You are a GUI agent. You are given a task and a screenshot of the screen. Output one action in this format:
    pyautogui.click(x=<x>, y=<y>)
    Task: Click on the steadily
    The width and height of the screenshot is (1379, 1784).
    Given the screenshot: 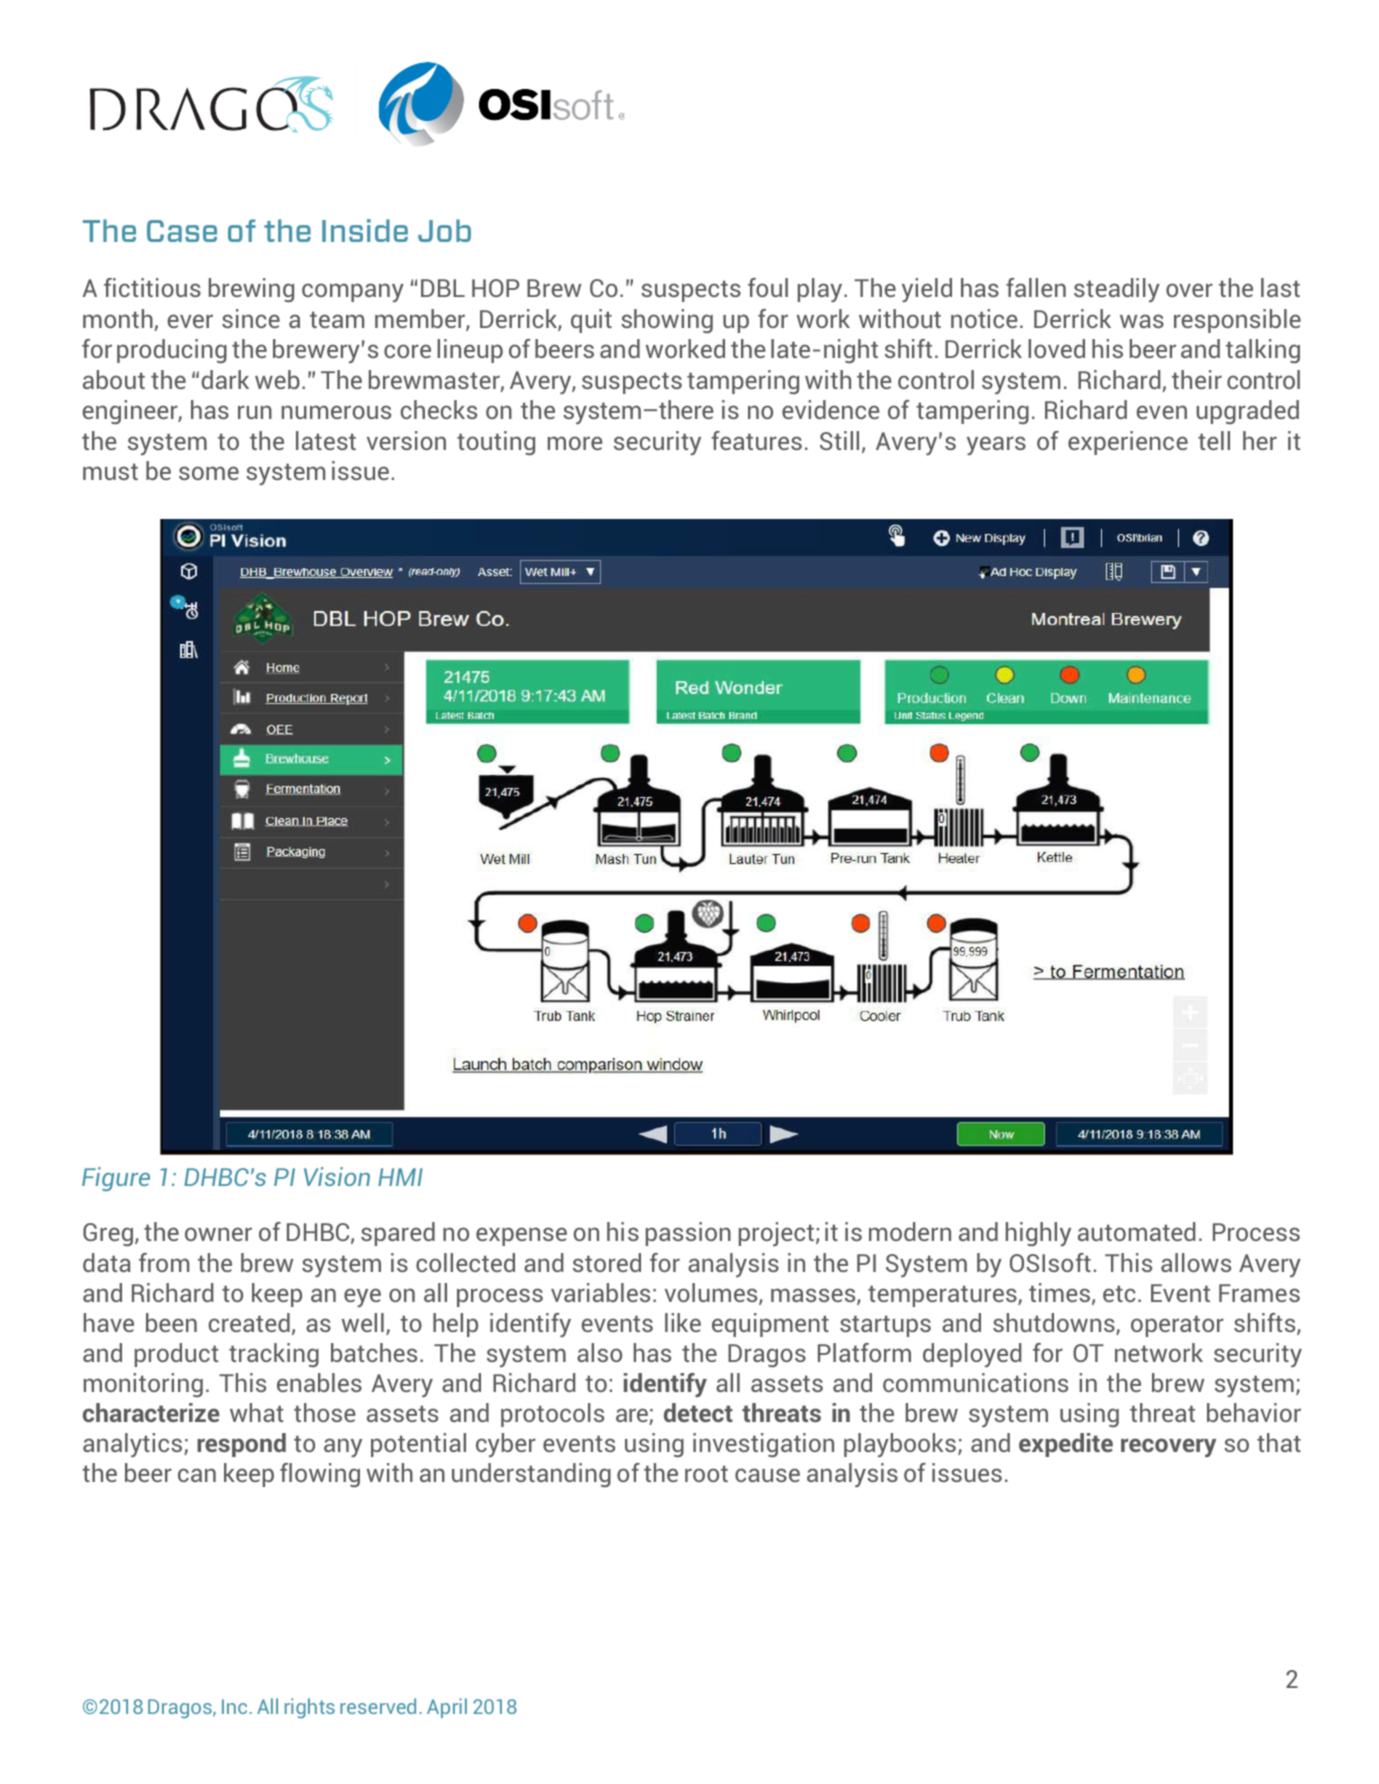 What is the action you would take?
    pyautogui.click(x=1117, y=290)
